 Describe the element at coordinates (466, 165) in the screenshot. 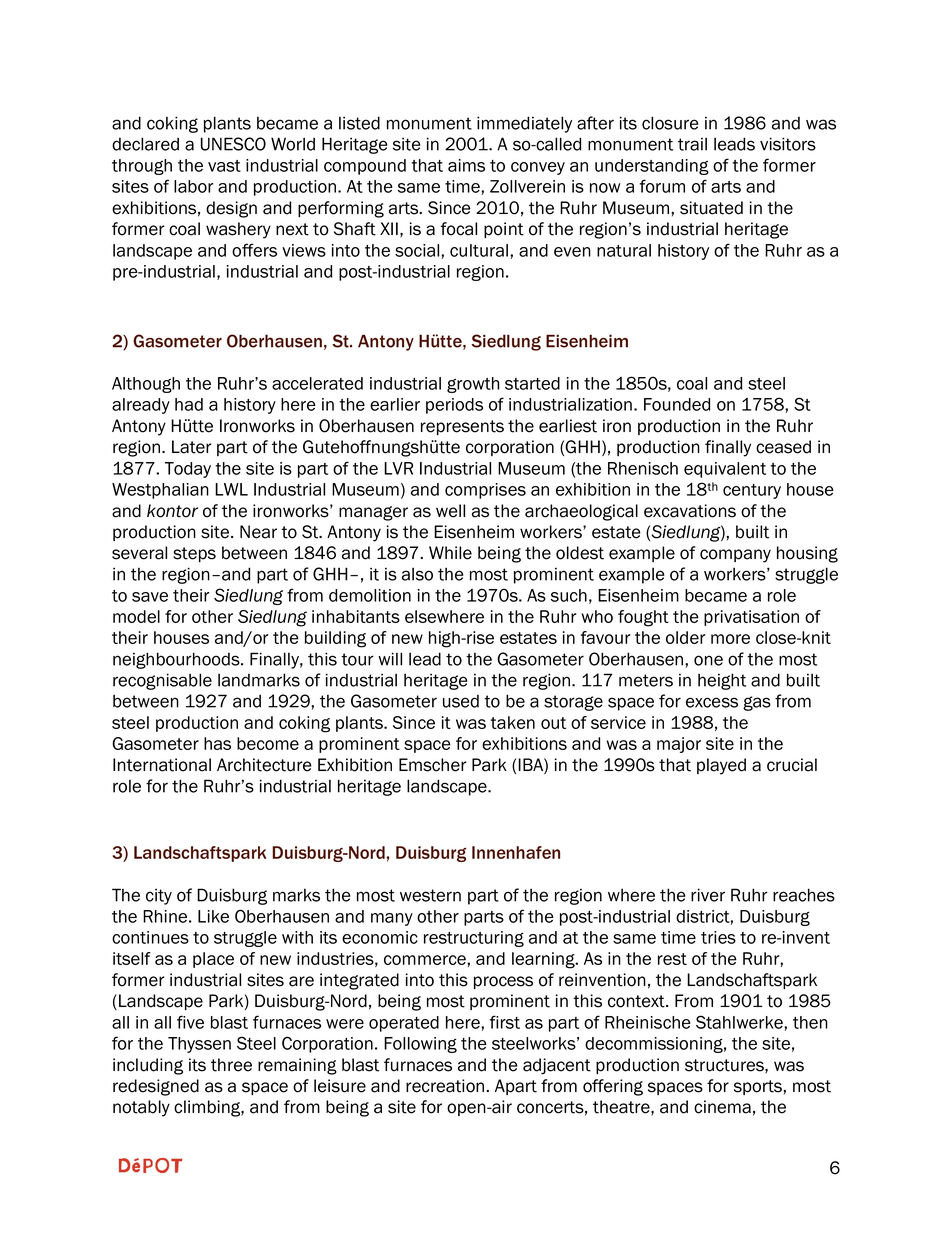

I see `aims` at that location.
